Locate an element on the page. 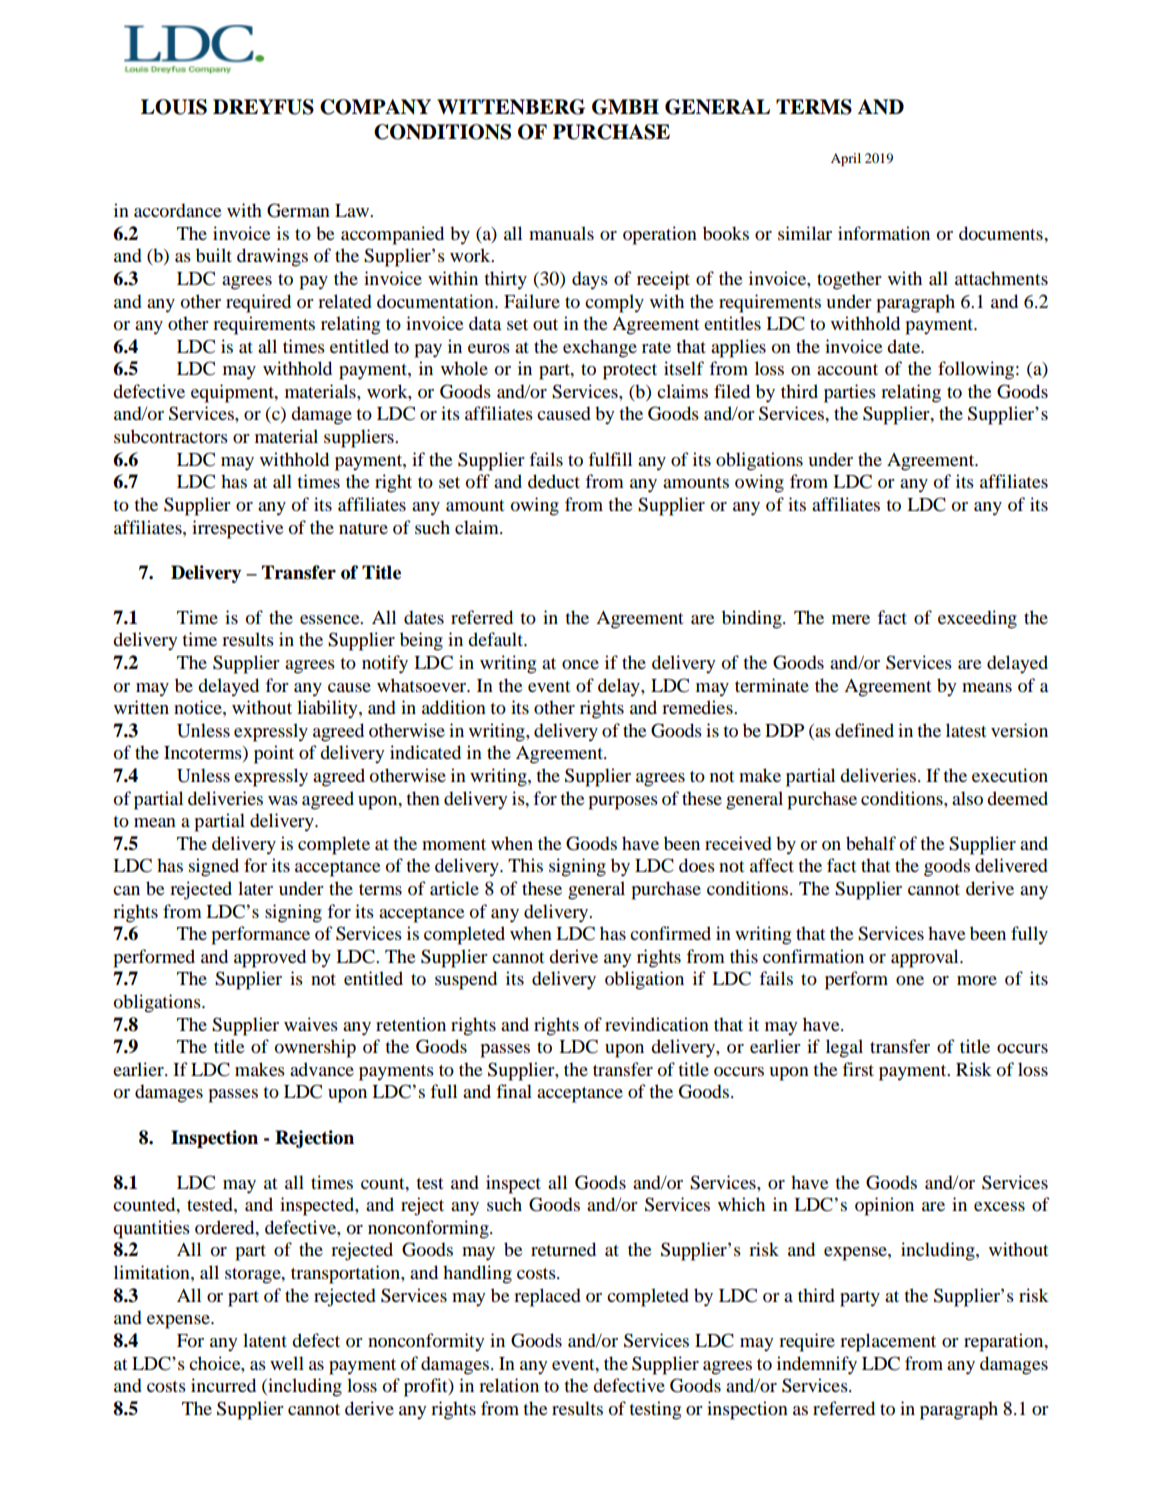 This document has width=1163, height=1505. final is located at coordinates (514, 1091).
